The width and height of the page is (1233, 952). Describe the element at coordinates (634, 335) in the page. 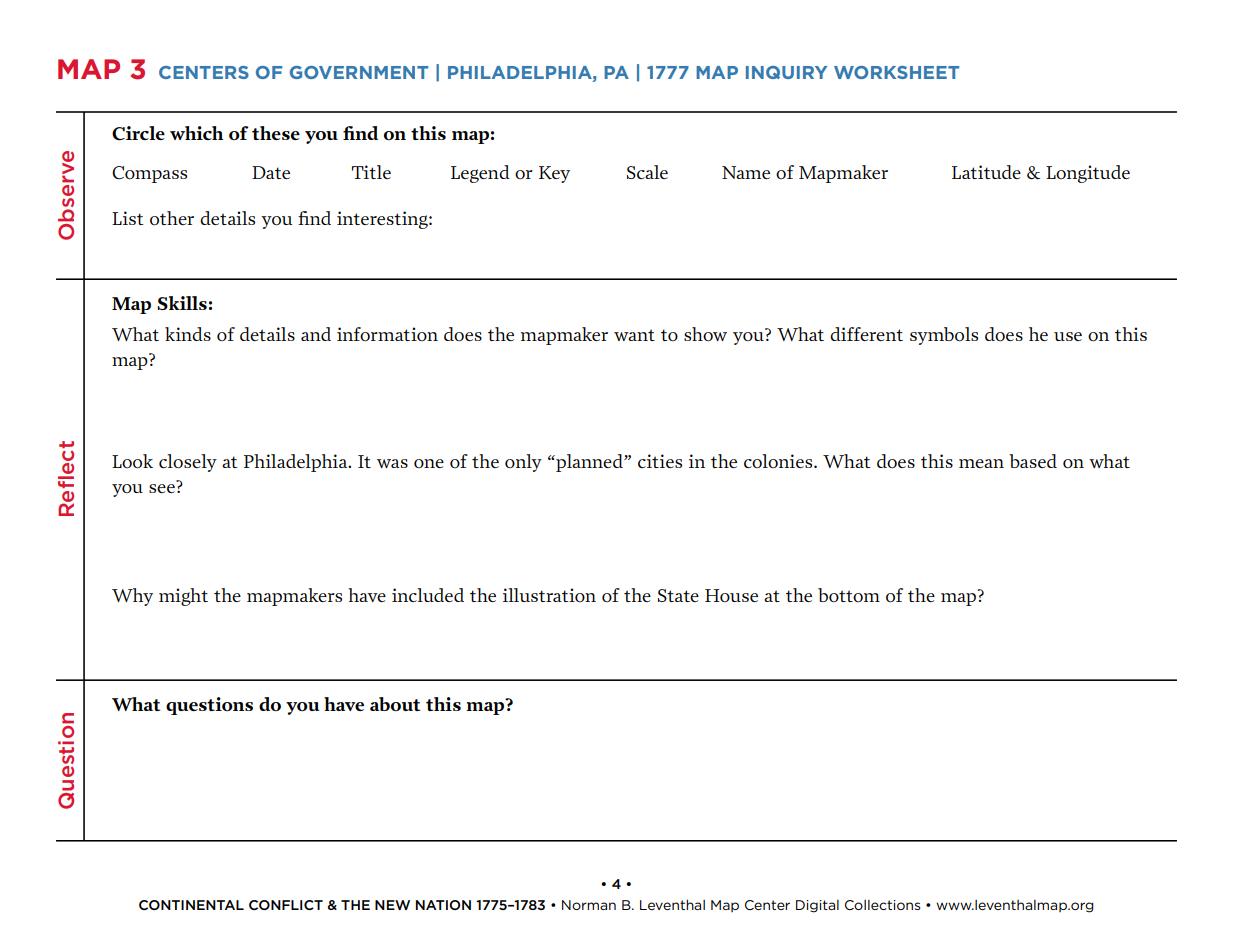

I see `want` at that location.
